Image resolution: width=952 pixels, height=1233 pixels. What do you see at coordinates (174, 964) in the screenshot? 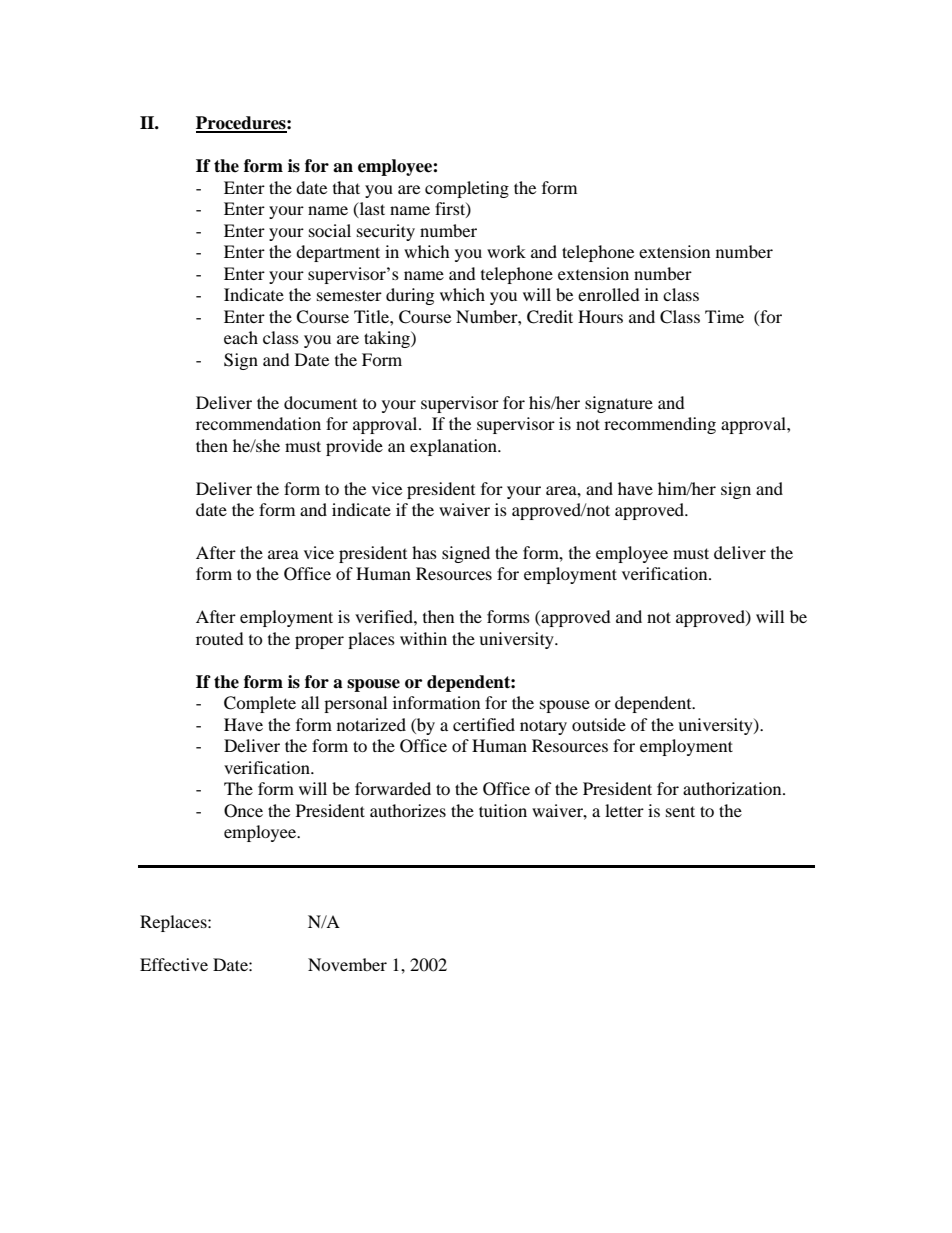
I see `Effective` at bounding box center [174, 964].
